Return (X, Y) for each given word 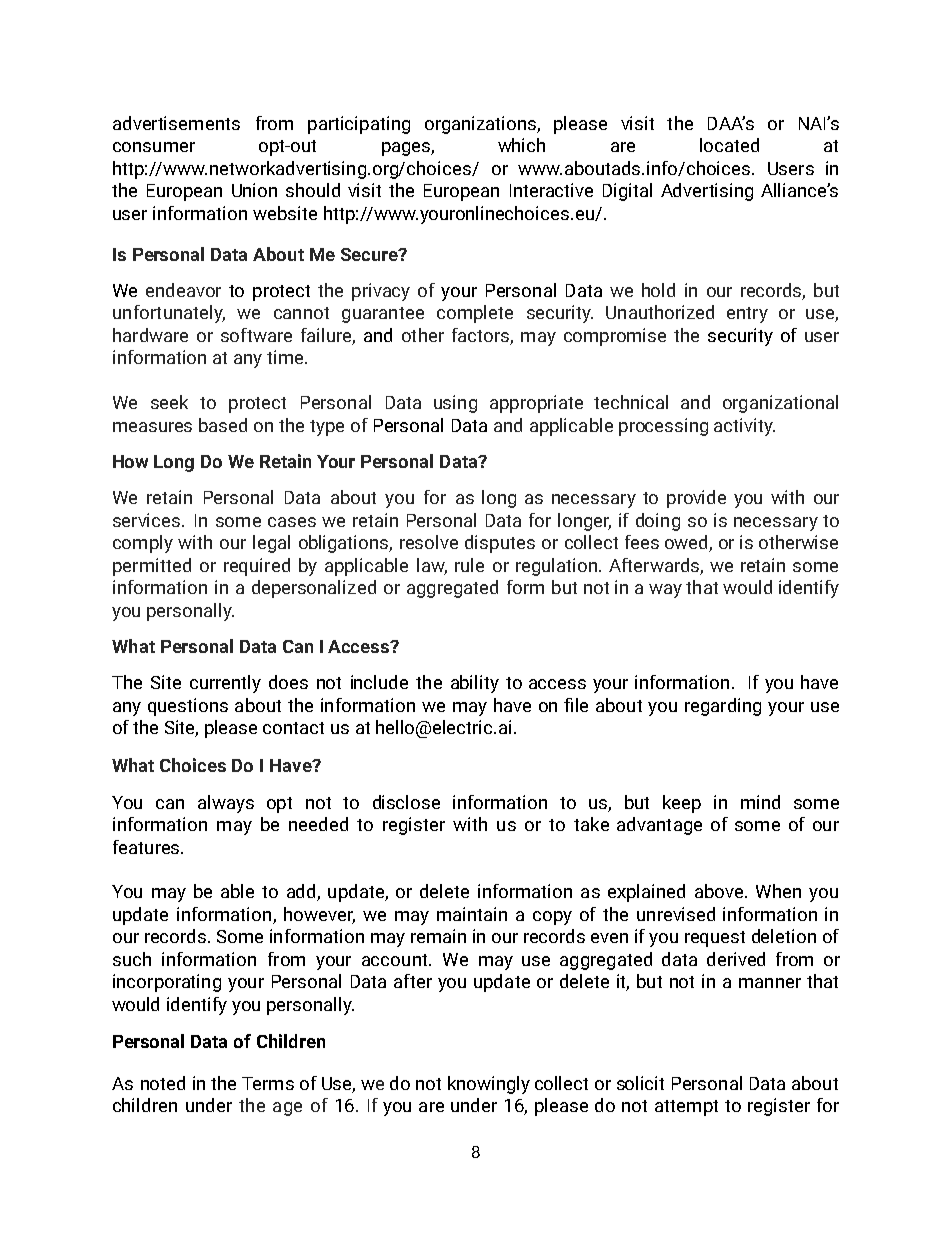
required (257, 567)
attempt (686, 1108)
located (729, 145)
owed (687, 543)
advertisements (176, 123)
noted (163, 1083)
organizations (481, 125)
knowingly (489, 1085)
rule (469, 565)
